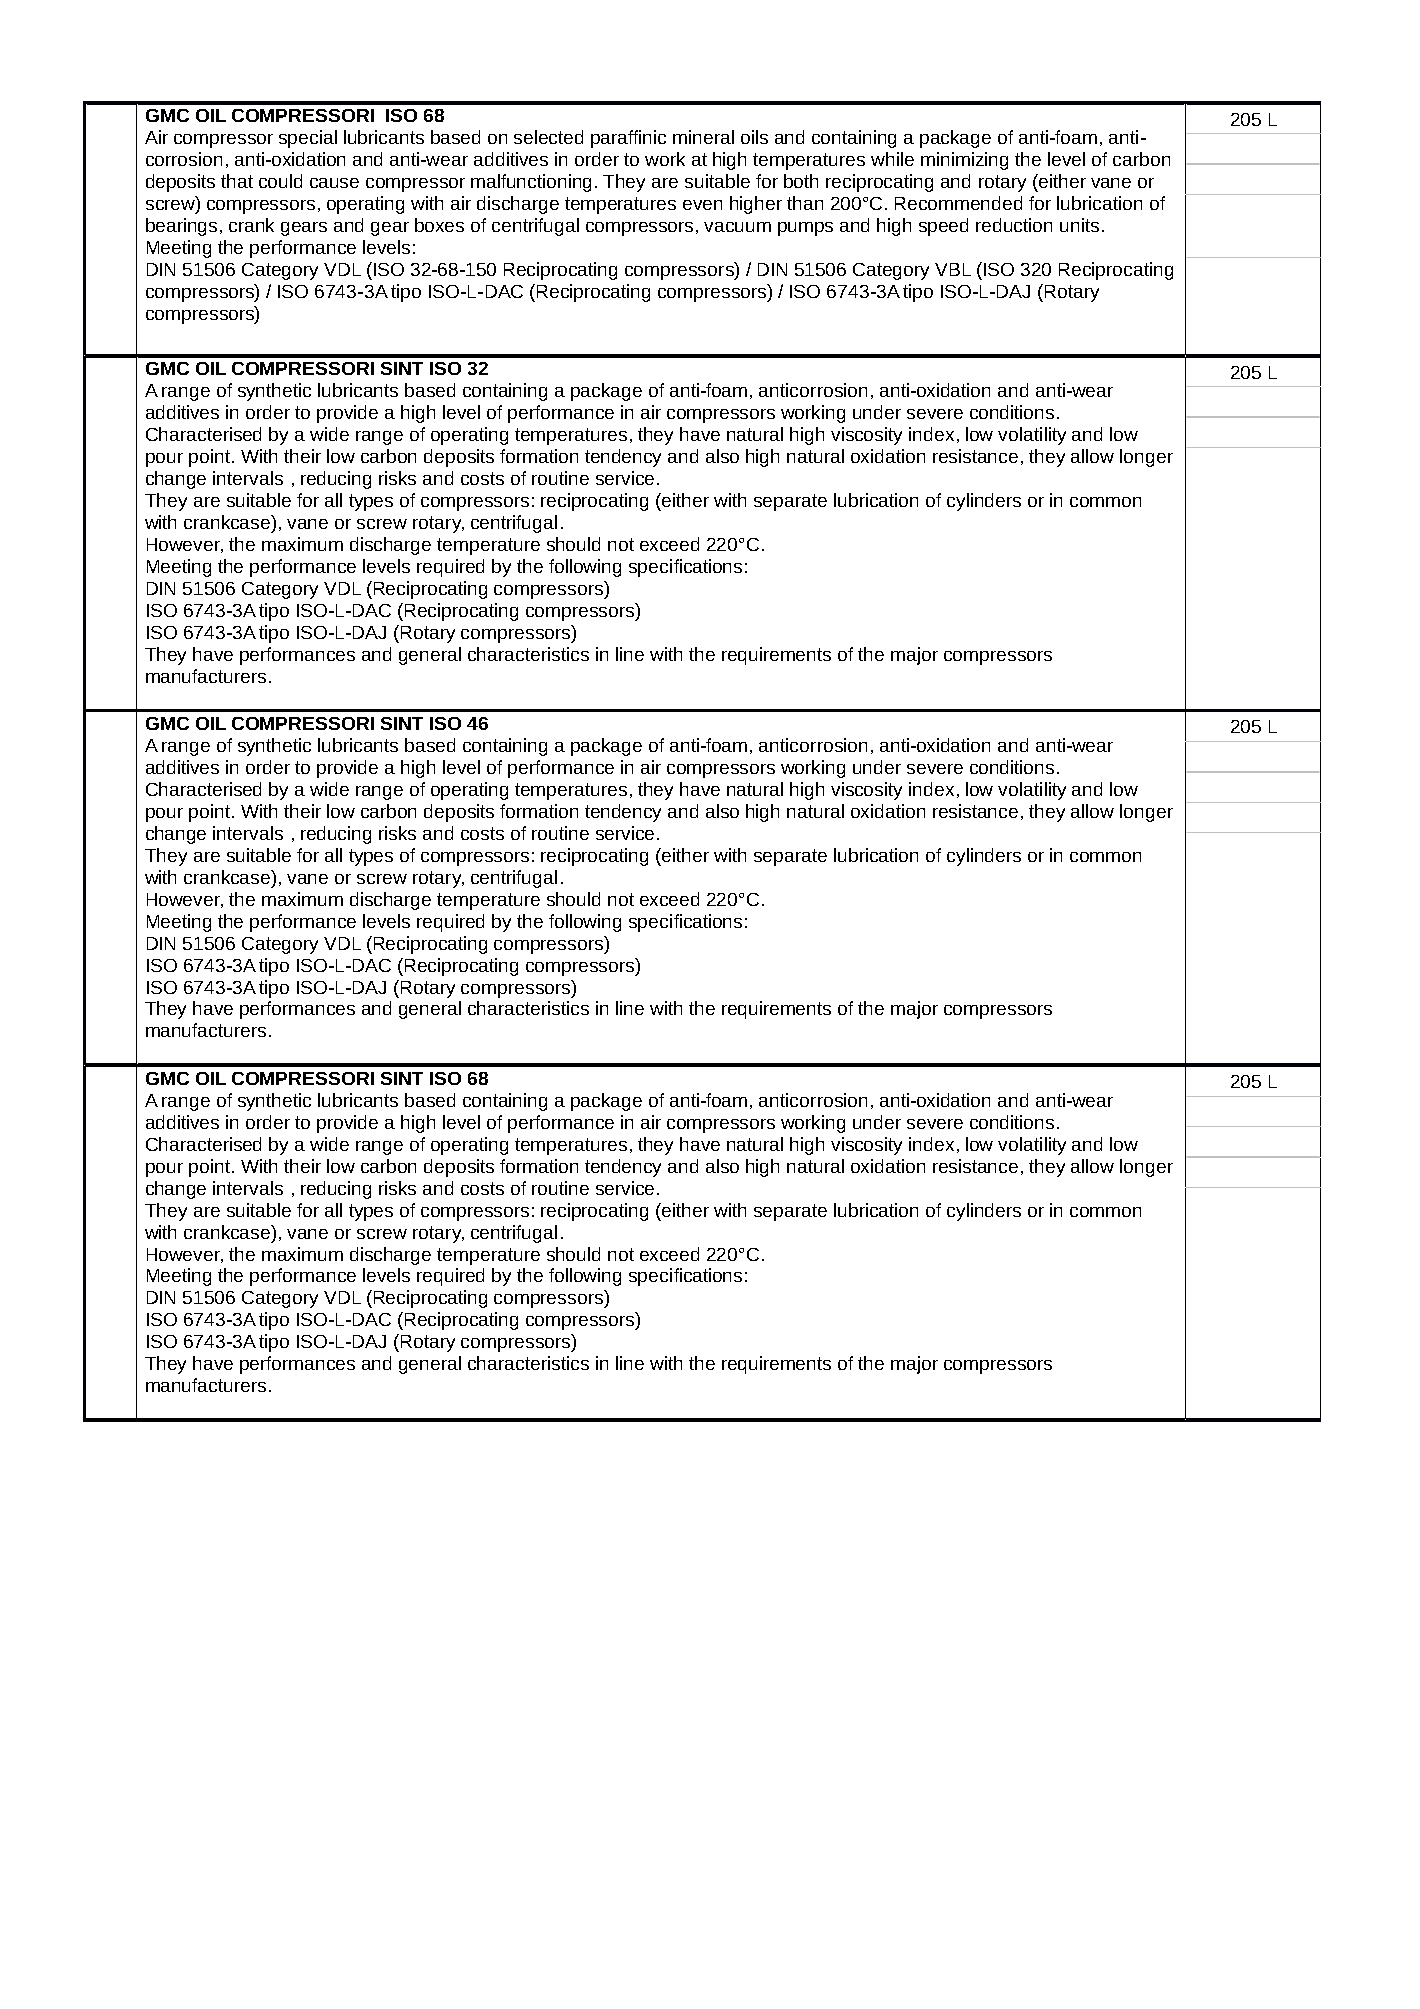 The width and height of the screenshot is (1420, 2009). What do you see at coordinates (280, 181) in the screenshot?
I see `could` at bounding box center [280, 181].
